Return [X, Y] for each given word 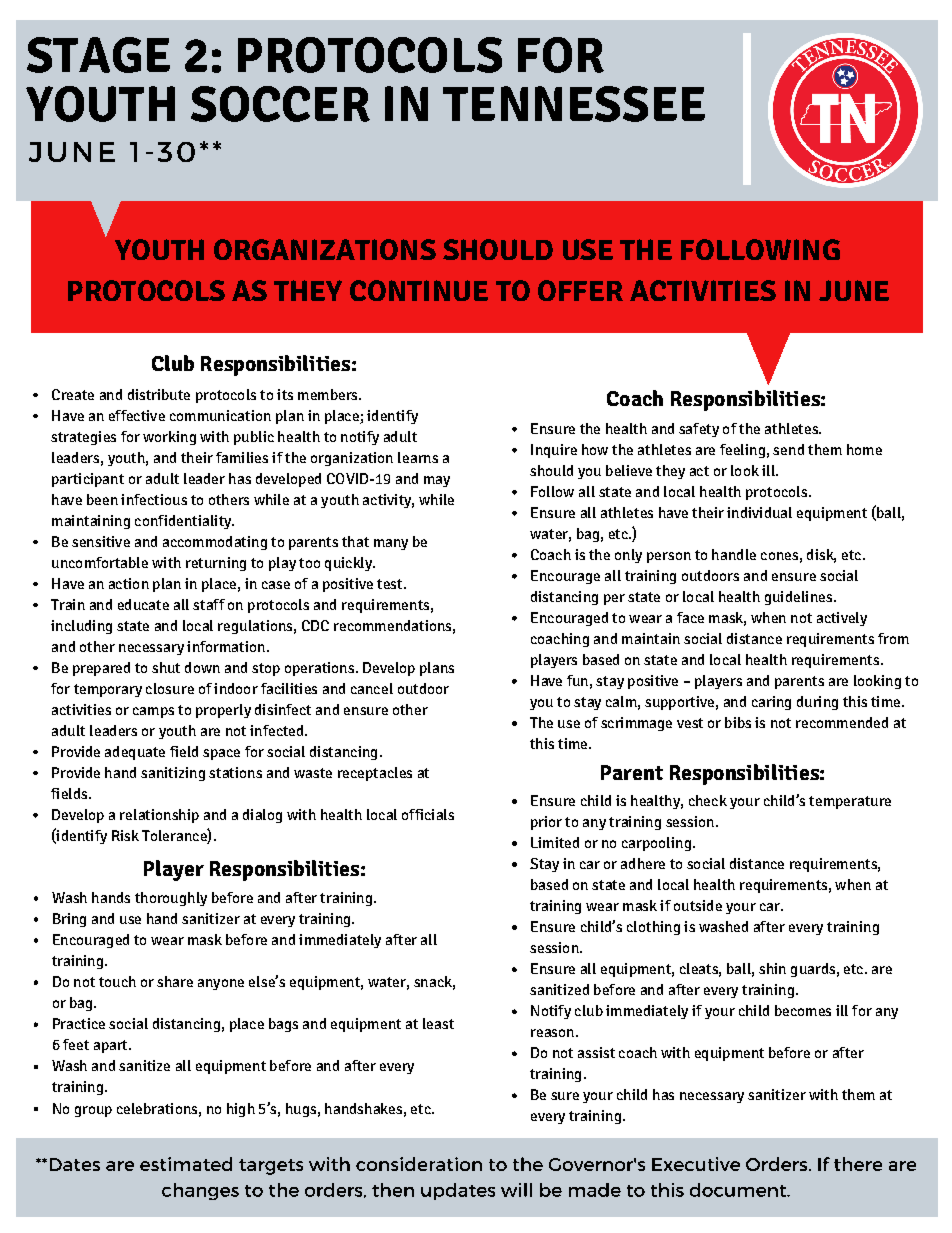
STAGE [98, 55]
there [858, 1164]
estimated [186, 1164]
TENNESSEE [574, 104]
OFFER [580, 290]
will [516, 1190]
